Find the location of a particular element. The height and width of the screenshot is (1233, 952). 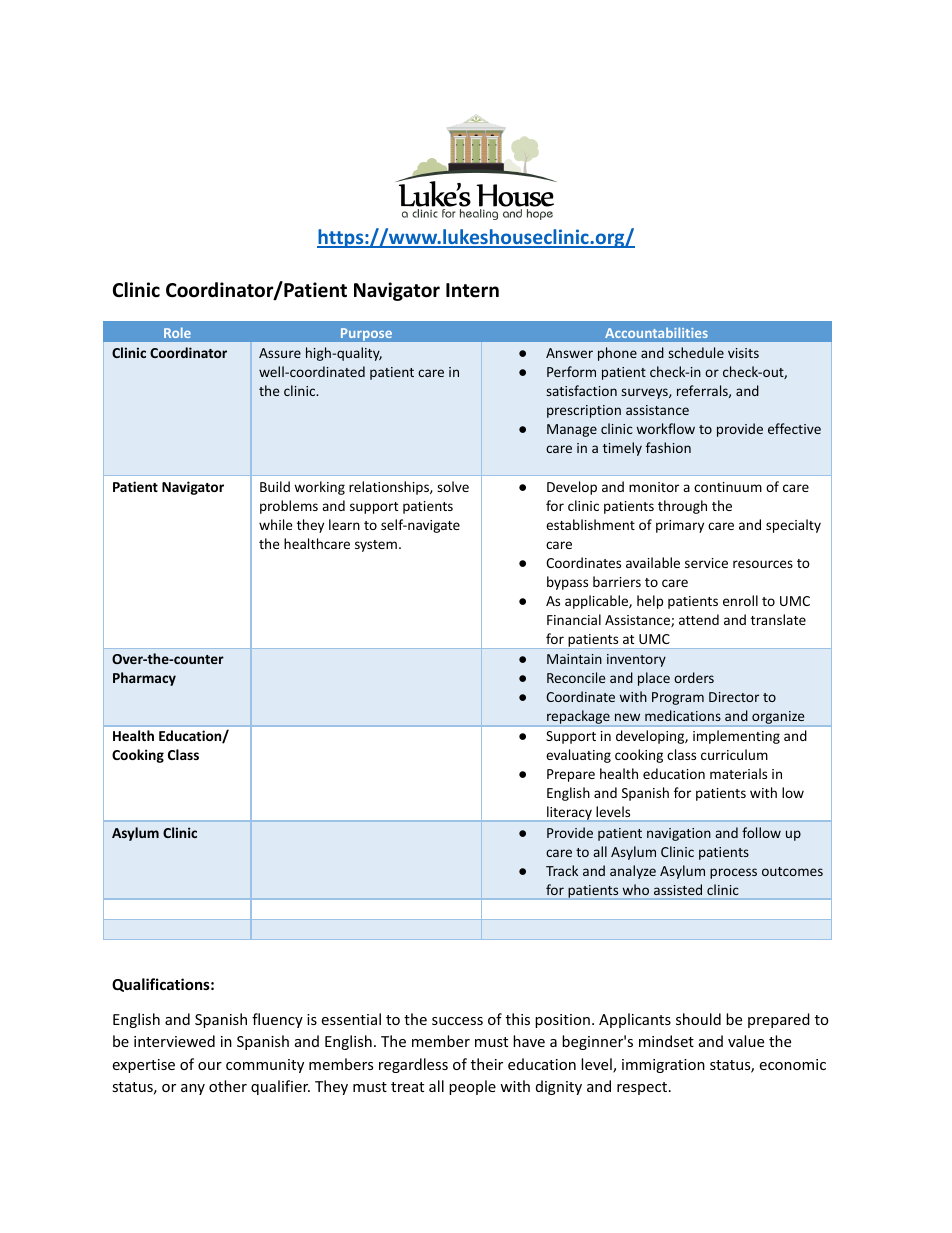

other is located at coordinates (228, 1086).
